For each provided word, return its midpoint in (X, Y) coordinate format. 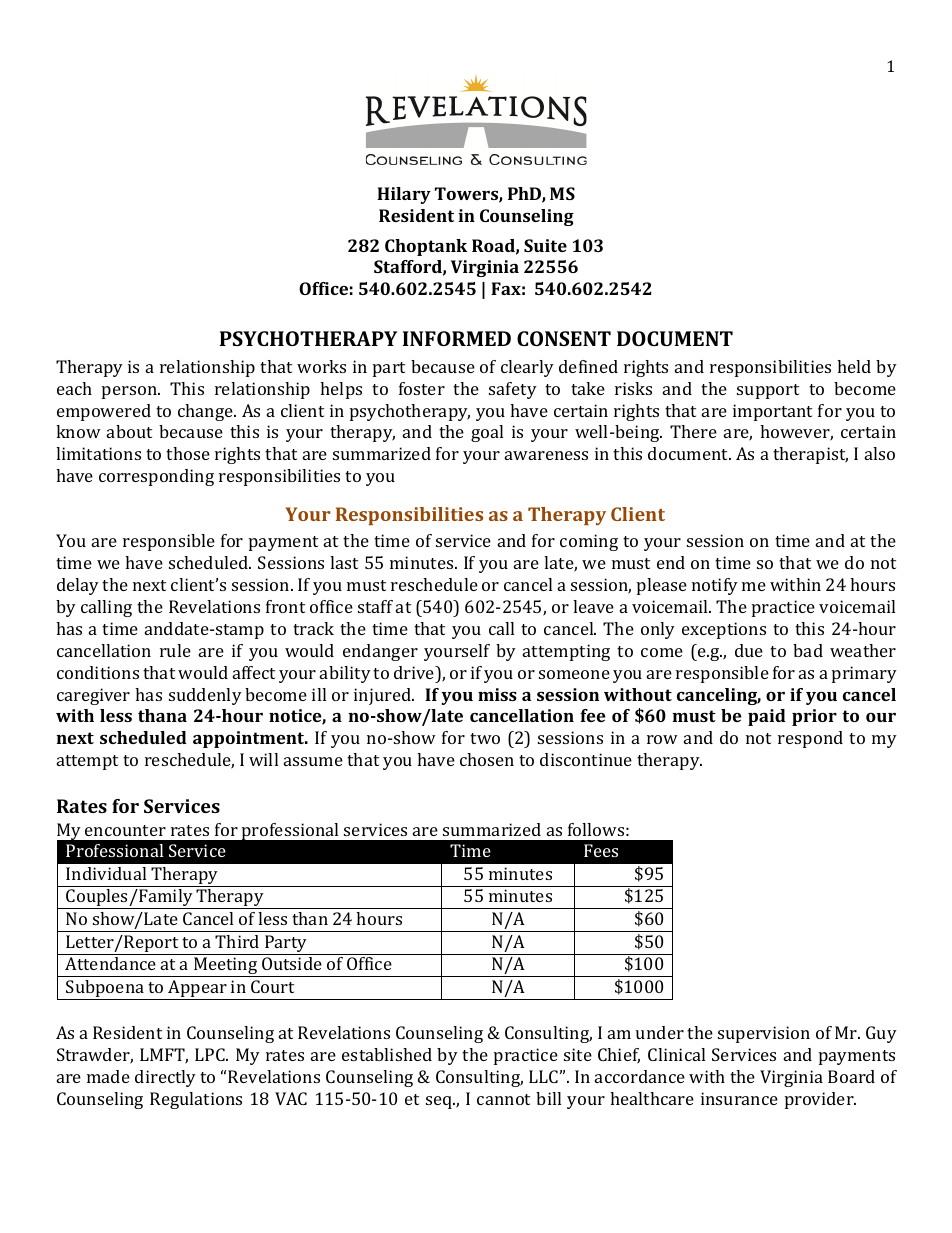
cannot (503, 1099)
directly (165, 1078)
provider (820, 1100)
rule (175, 650)
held (854, 366)
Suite (545, 245)
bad (808, 650)
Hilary (404, 195)
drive (415, 672)
